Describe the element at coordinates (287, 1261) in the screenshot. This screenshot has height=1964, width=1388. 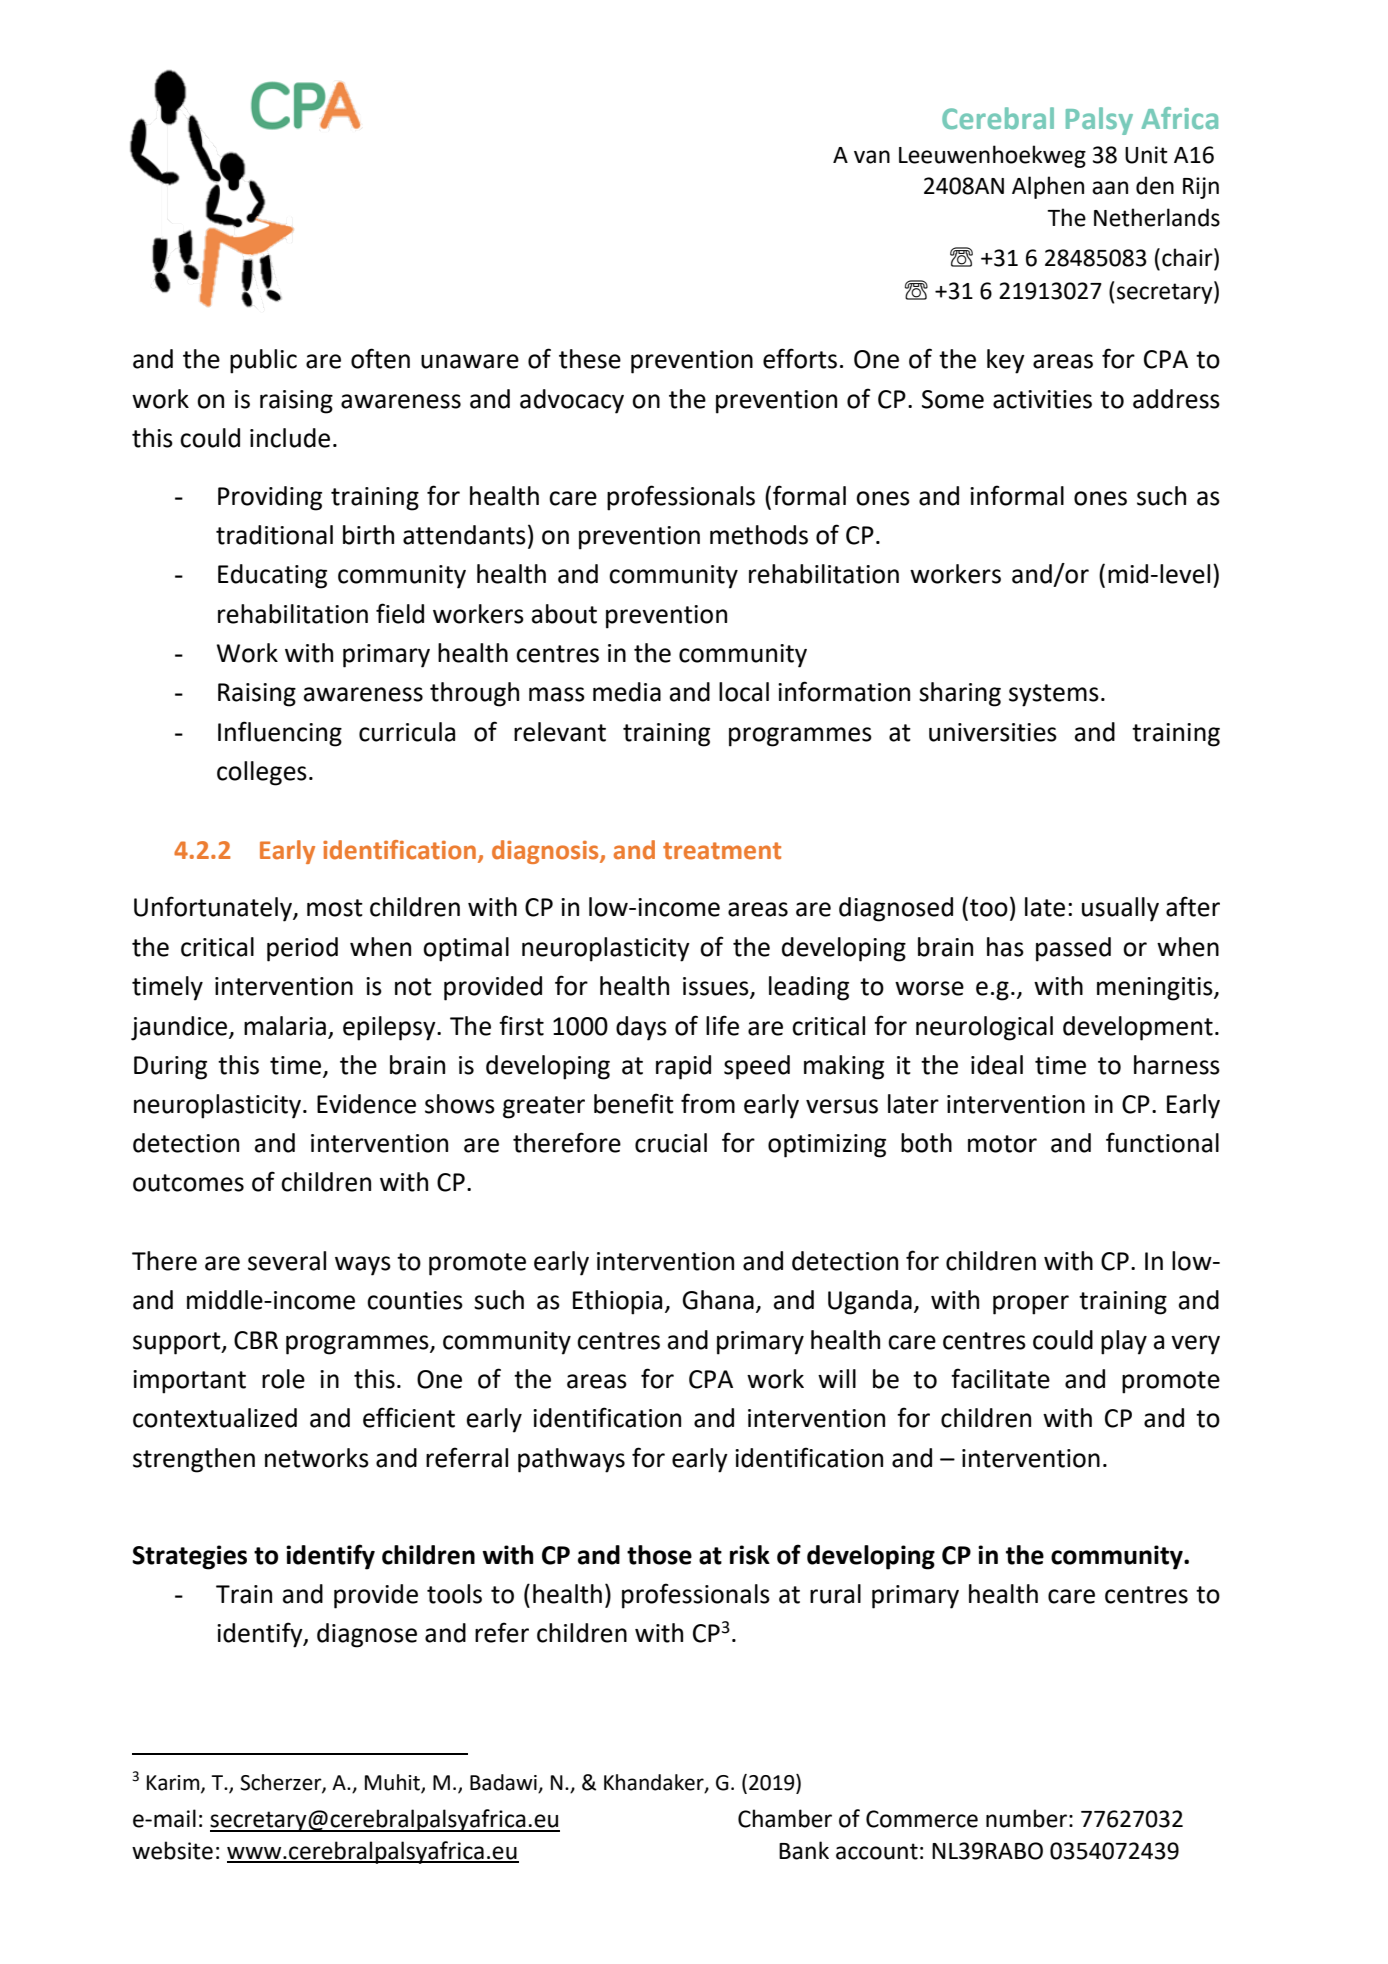
I see `several` at that location.
